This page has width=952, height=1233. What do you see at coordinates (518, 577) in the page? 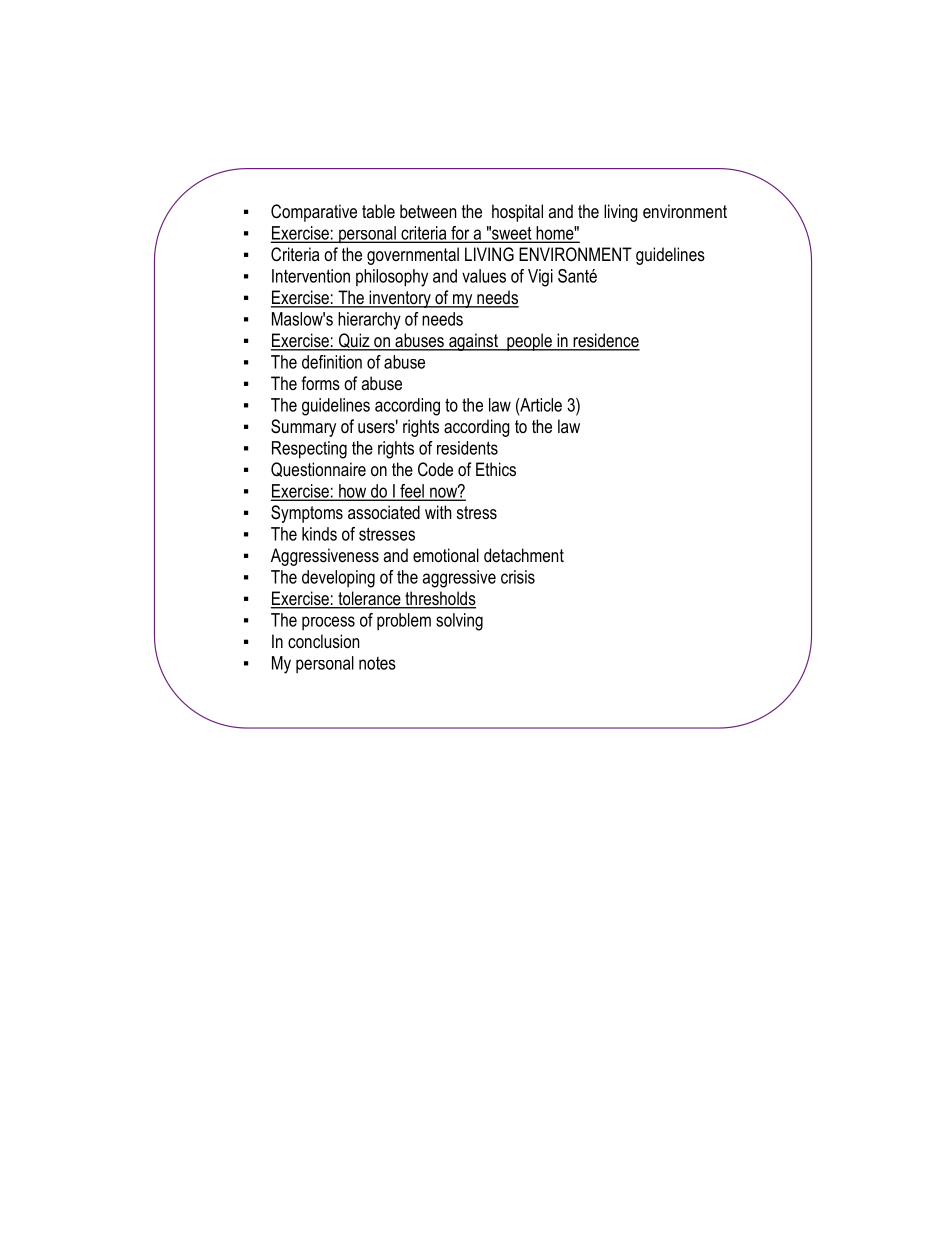
I see `crisis` at bounding box center [518, 577].
